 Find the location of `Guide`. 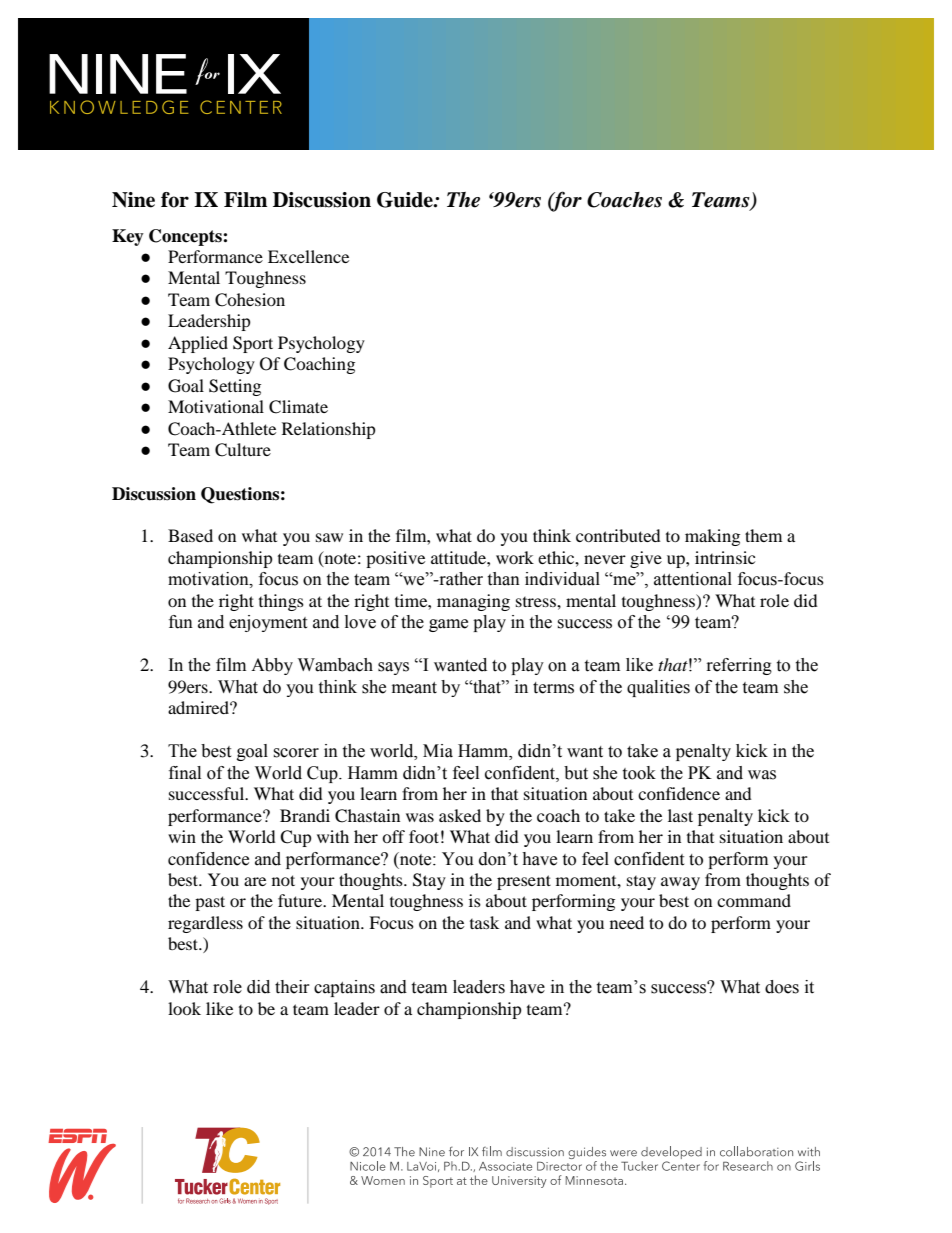

Guide is located at coordinates (406, 200).
